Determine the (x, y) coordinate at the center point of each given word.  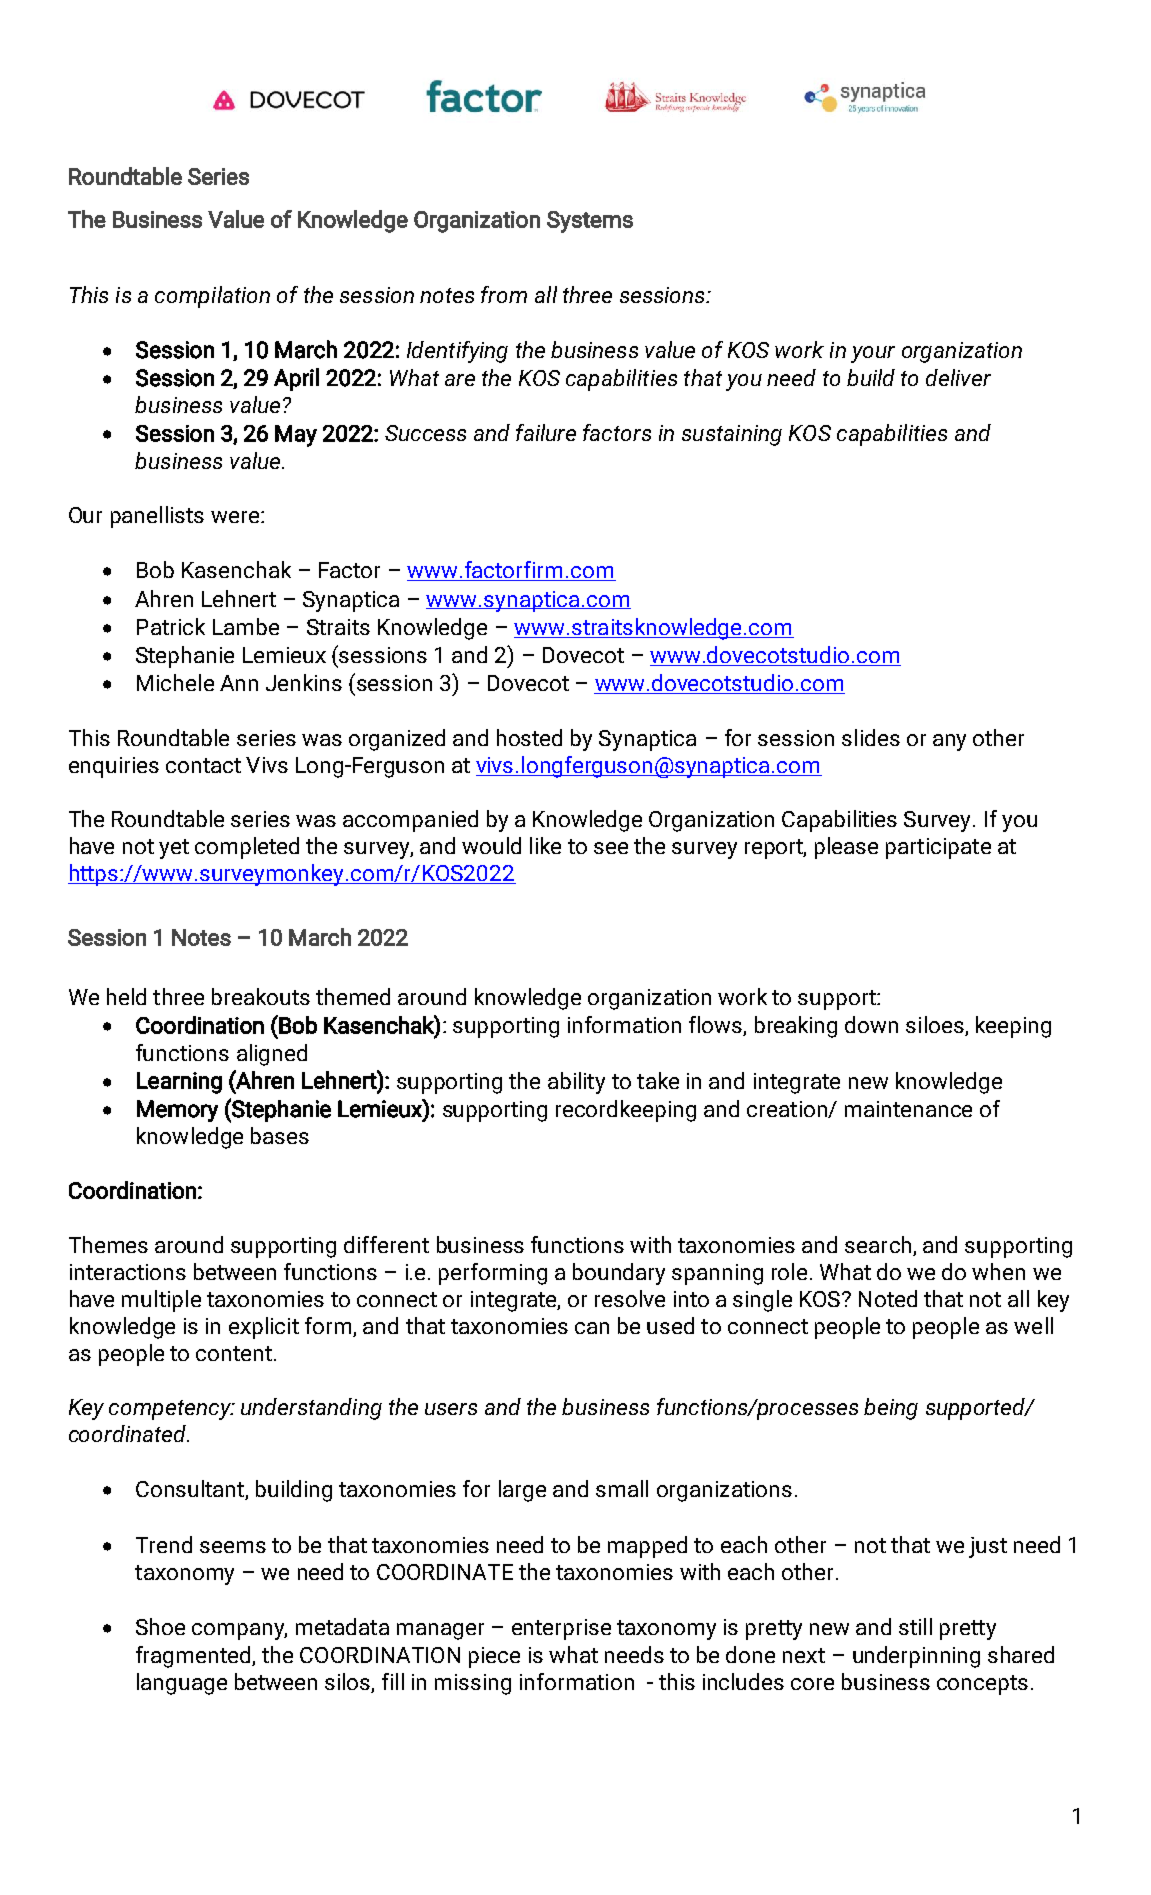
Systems (590, 222)
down (871, 1024)
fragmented (194, 1657)
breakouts (261, 996)
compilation (212, 297)
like (545, 845)
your (873, 354)
